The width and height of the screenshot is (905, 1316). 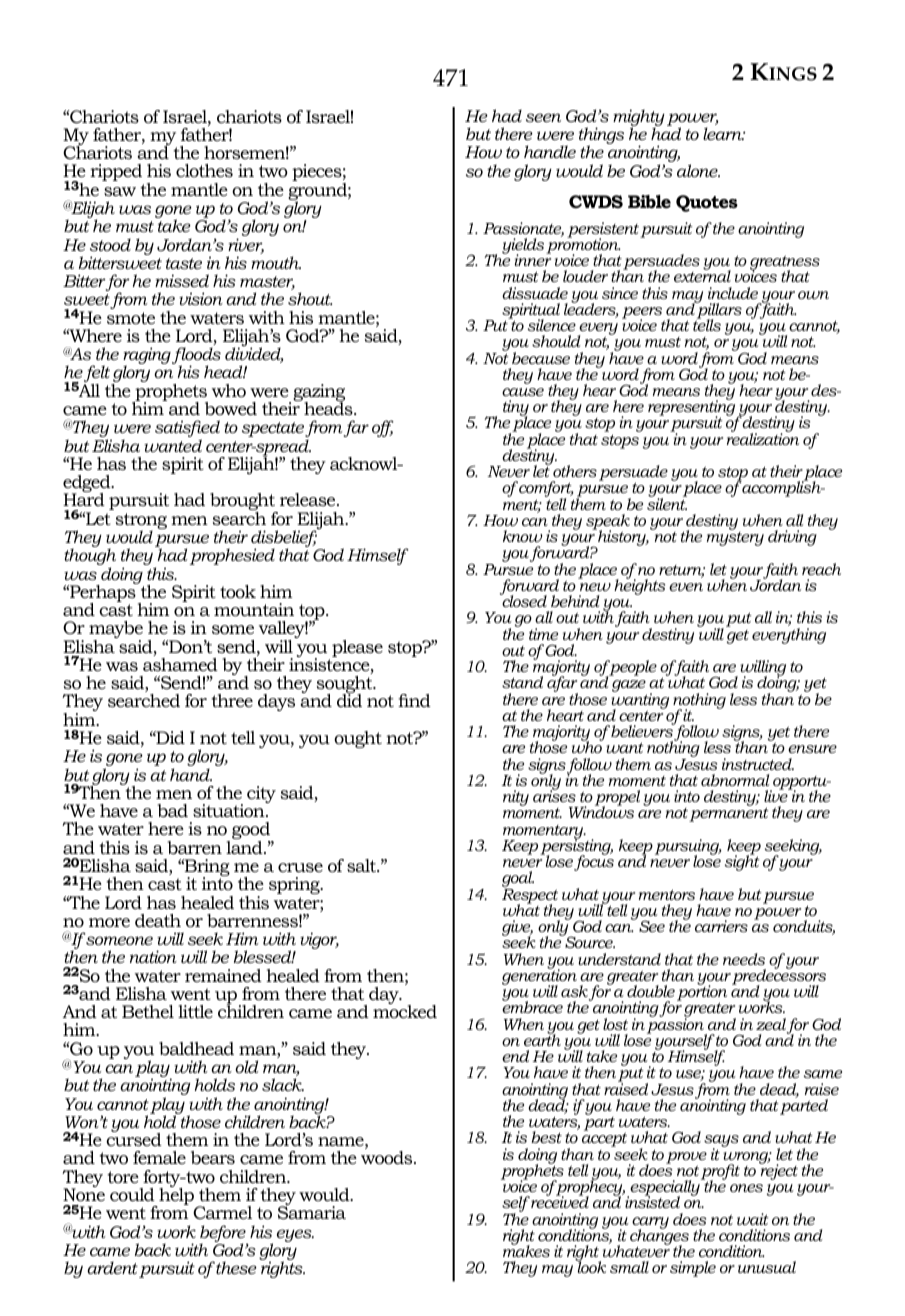 I want to click on seen, so click(x=543, y=117).
